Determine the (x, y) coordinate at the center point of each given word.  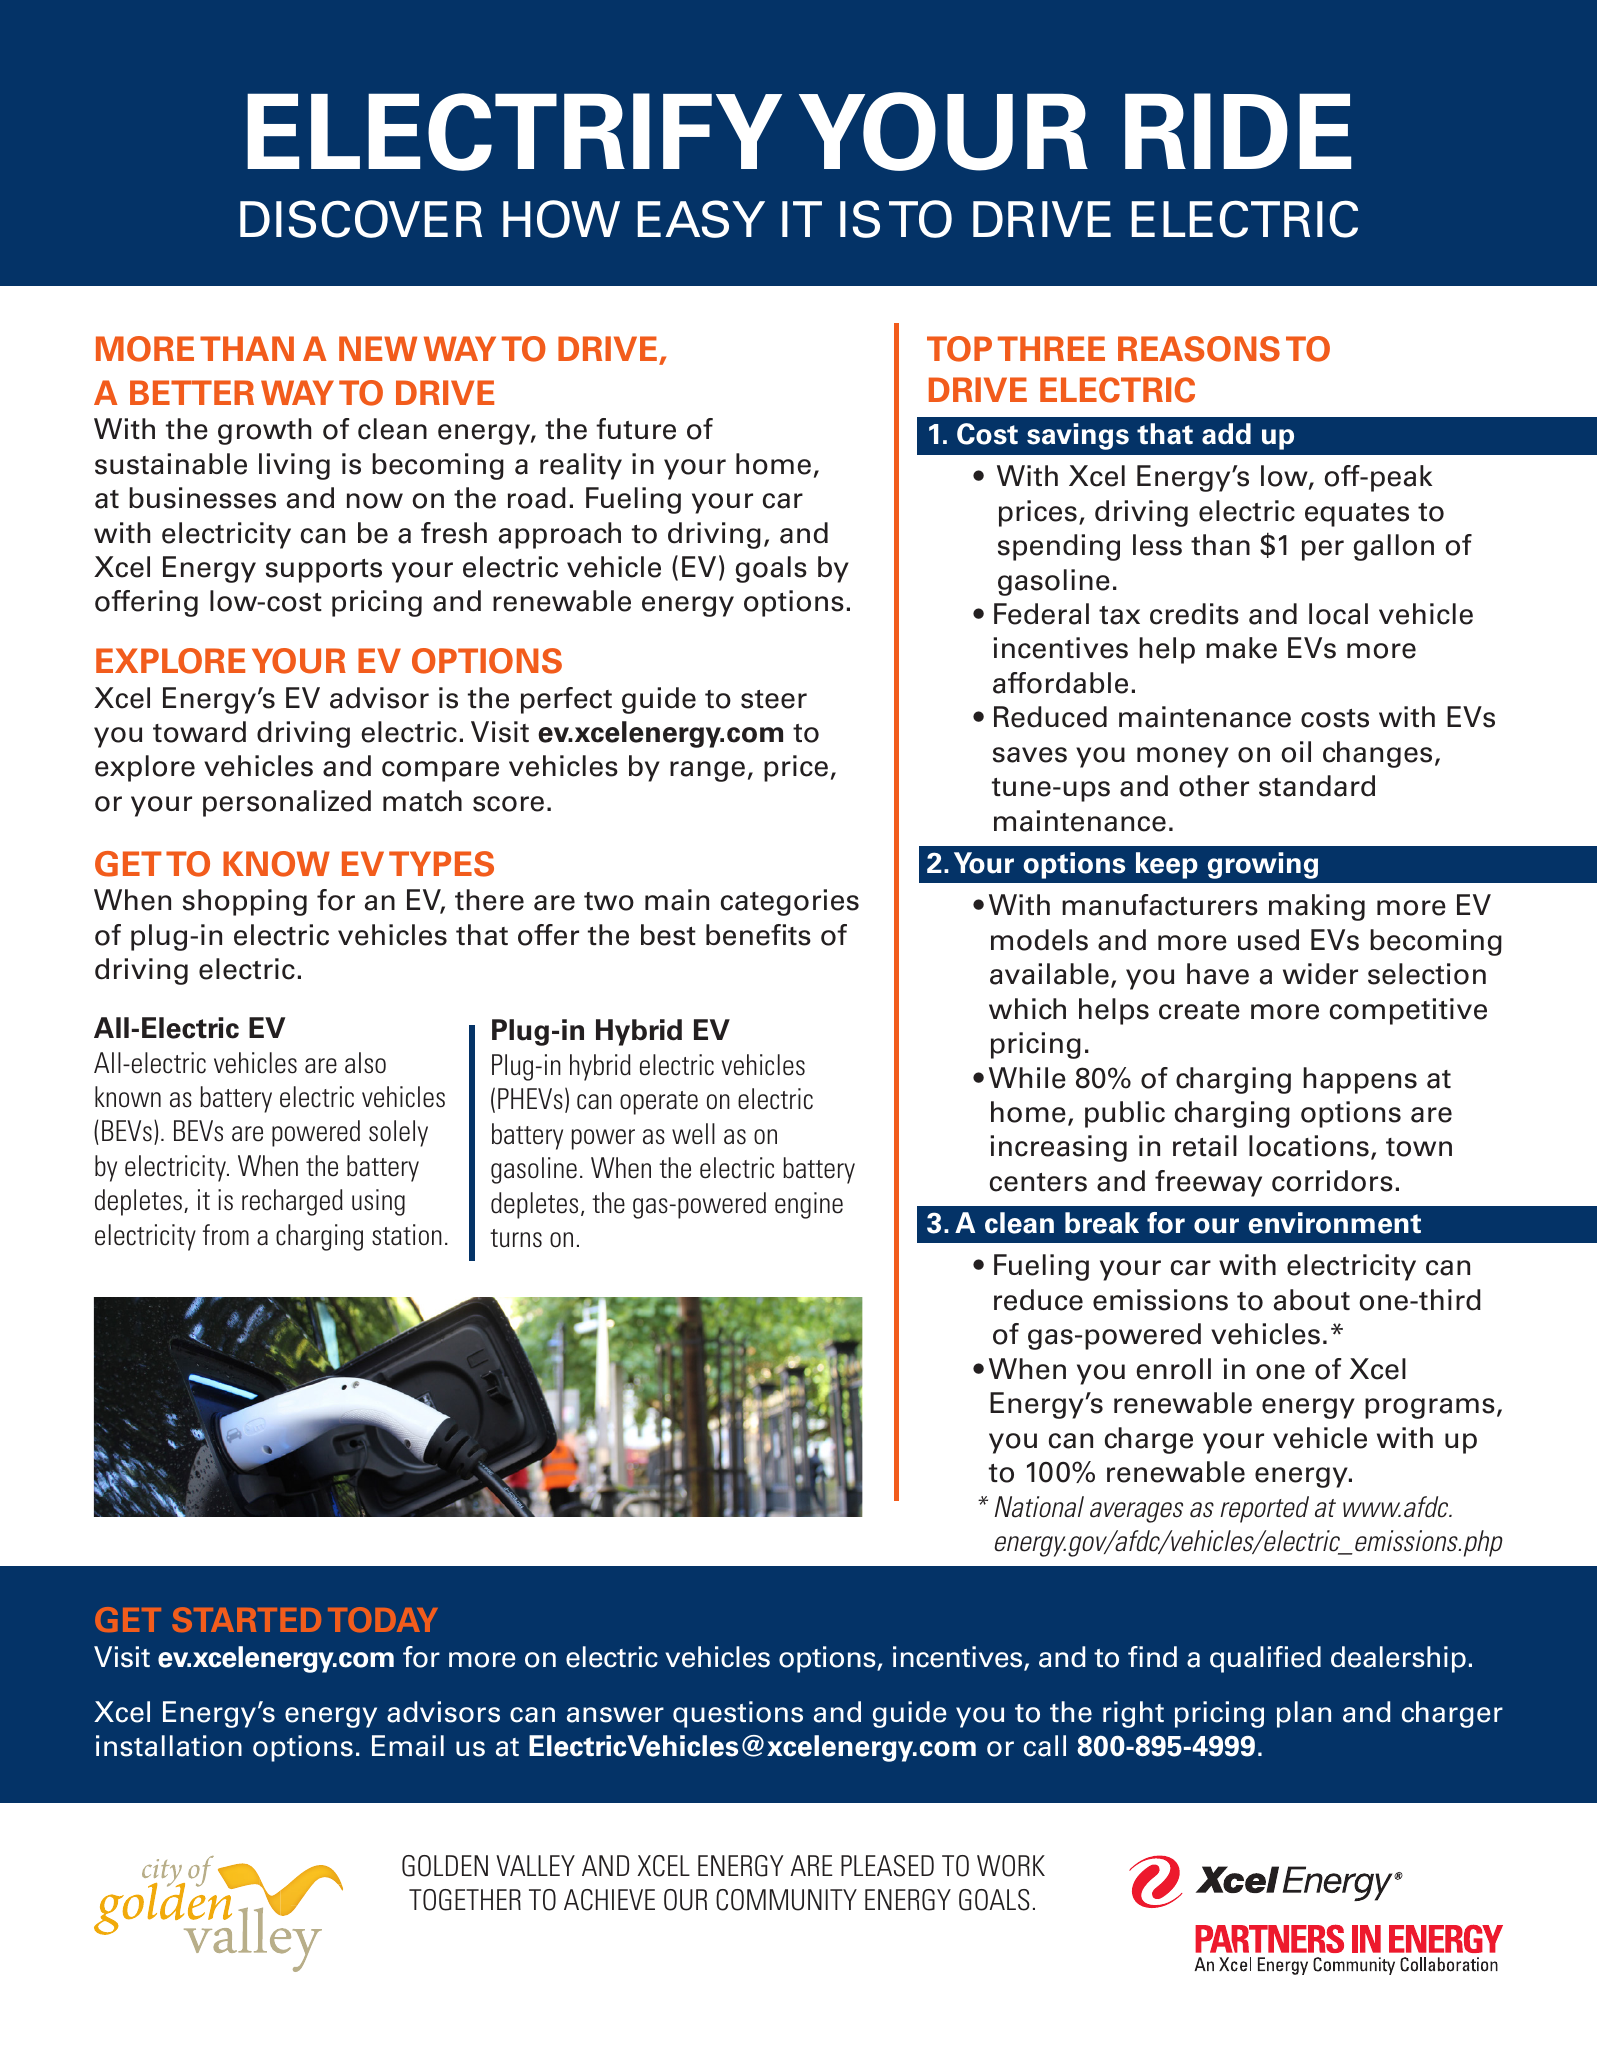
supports (324, 571)
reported (1264, 1509)
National (1039, 1507)
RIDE (1238, 131)
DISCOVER (361, 219)
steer (774, 699)
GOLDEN (445, 1866)
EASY (701, 219)
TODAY (383, 1619)
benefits (758, 935)
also (365, 1063)
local (1338, 614)
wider (1320, 974)
